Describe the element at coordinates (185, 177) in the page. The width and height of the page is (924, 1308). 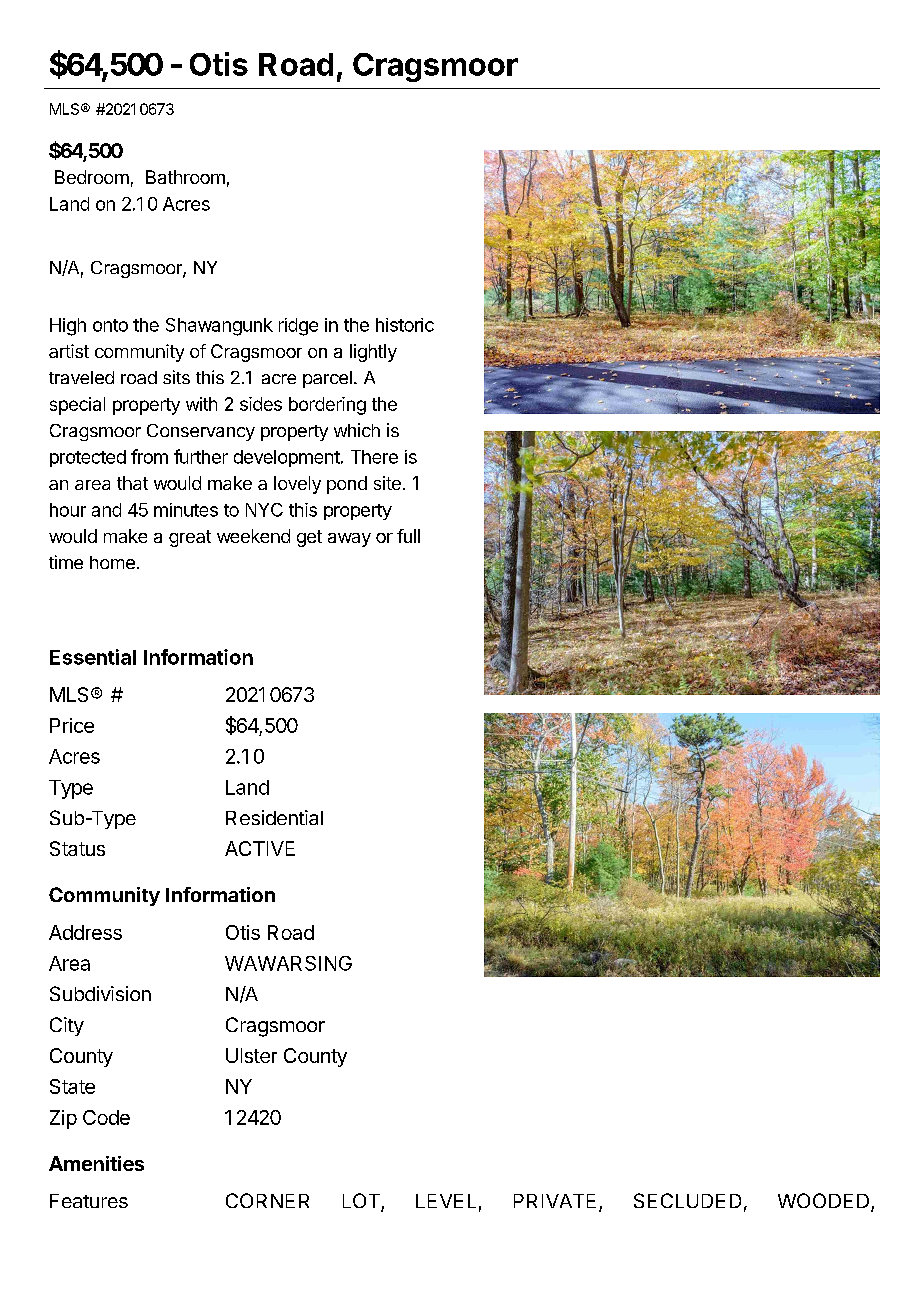
I see `Bathroom` at that location.
